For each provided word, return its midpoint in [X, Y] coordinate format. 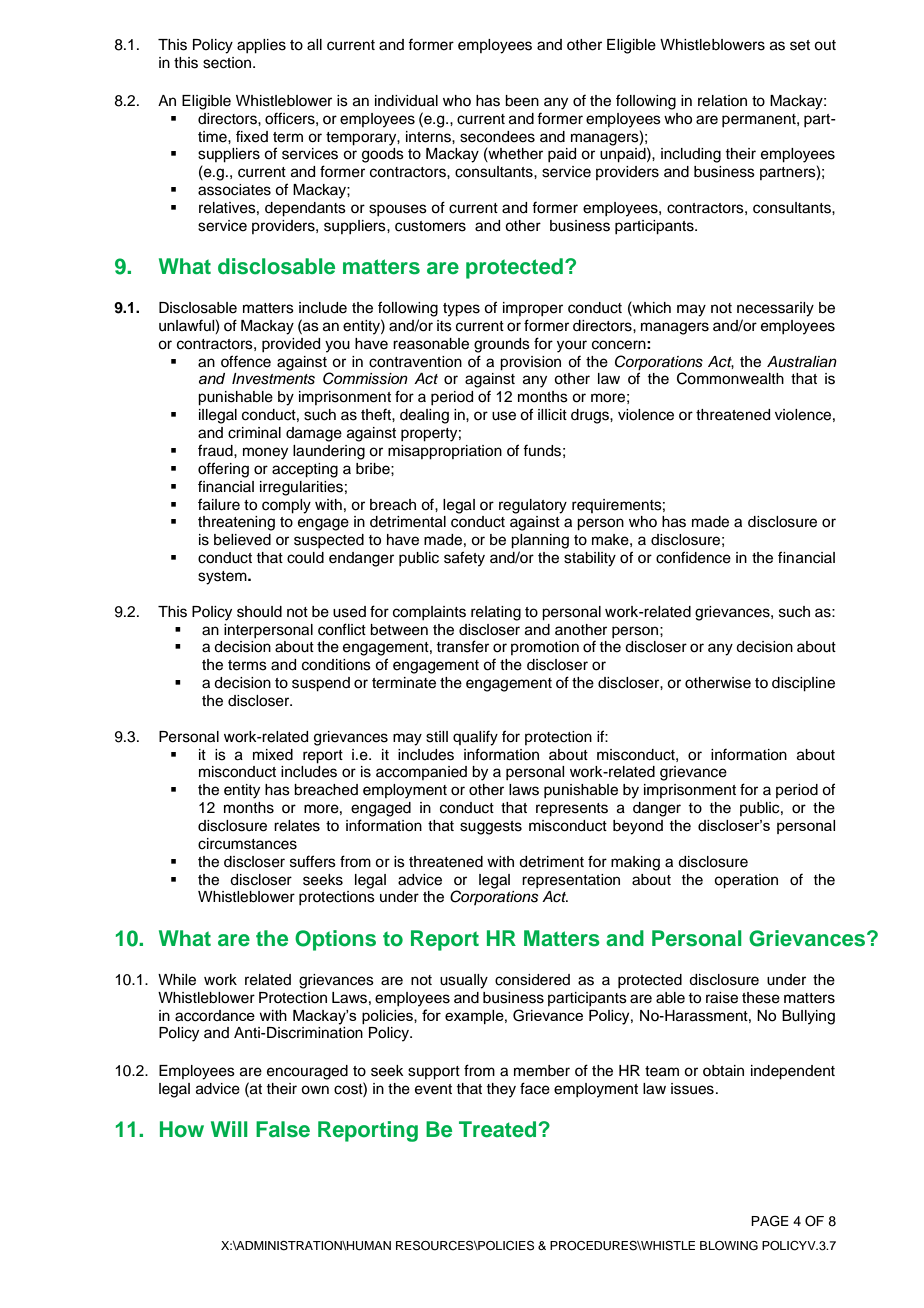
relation [722, 101]
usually [464, 981]
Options [335, 940]
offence [246, 361]
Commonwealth [730, 378]
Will [229, 1129]
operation [746, 881]
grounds [502, 345]
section [228, 63]
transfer [462, 646]
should [259, 612]
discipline [803, 684]
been [522, 101]
